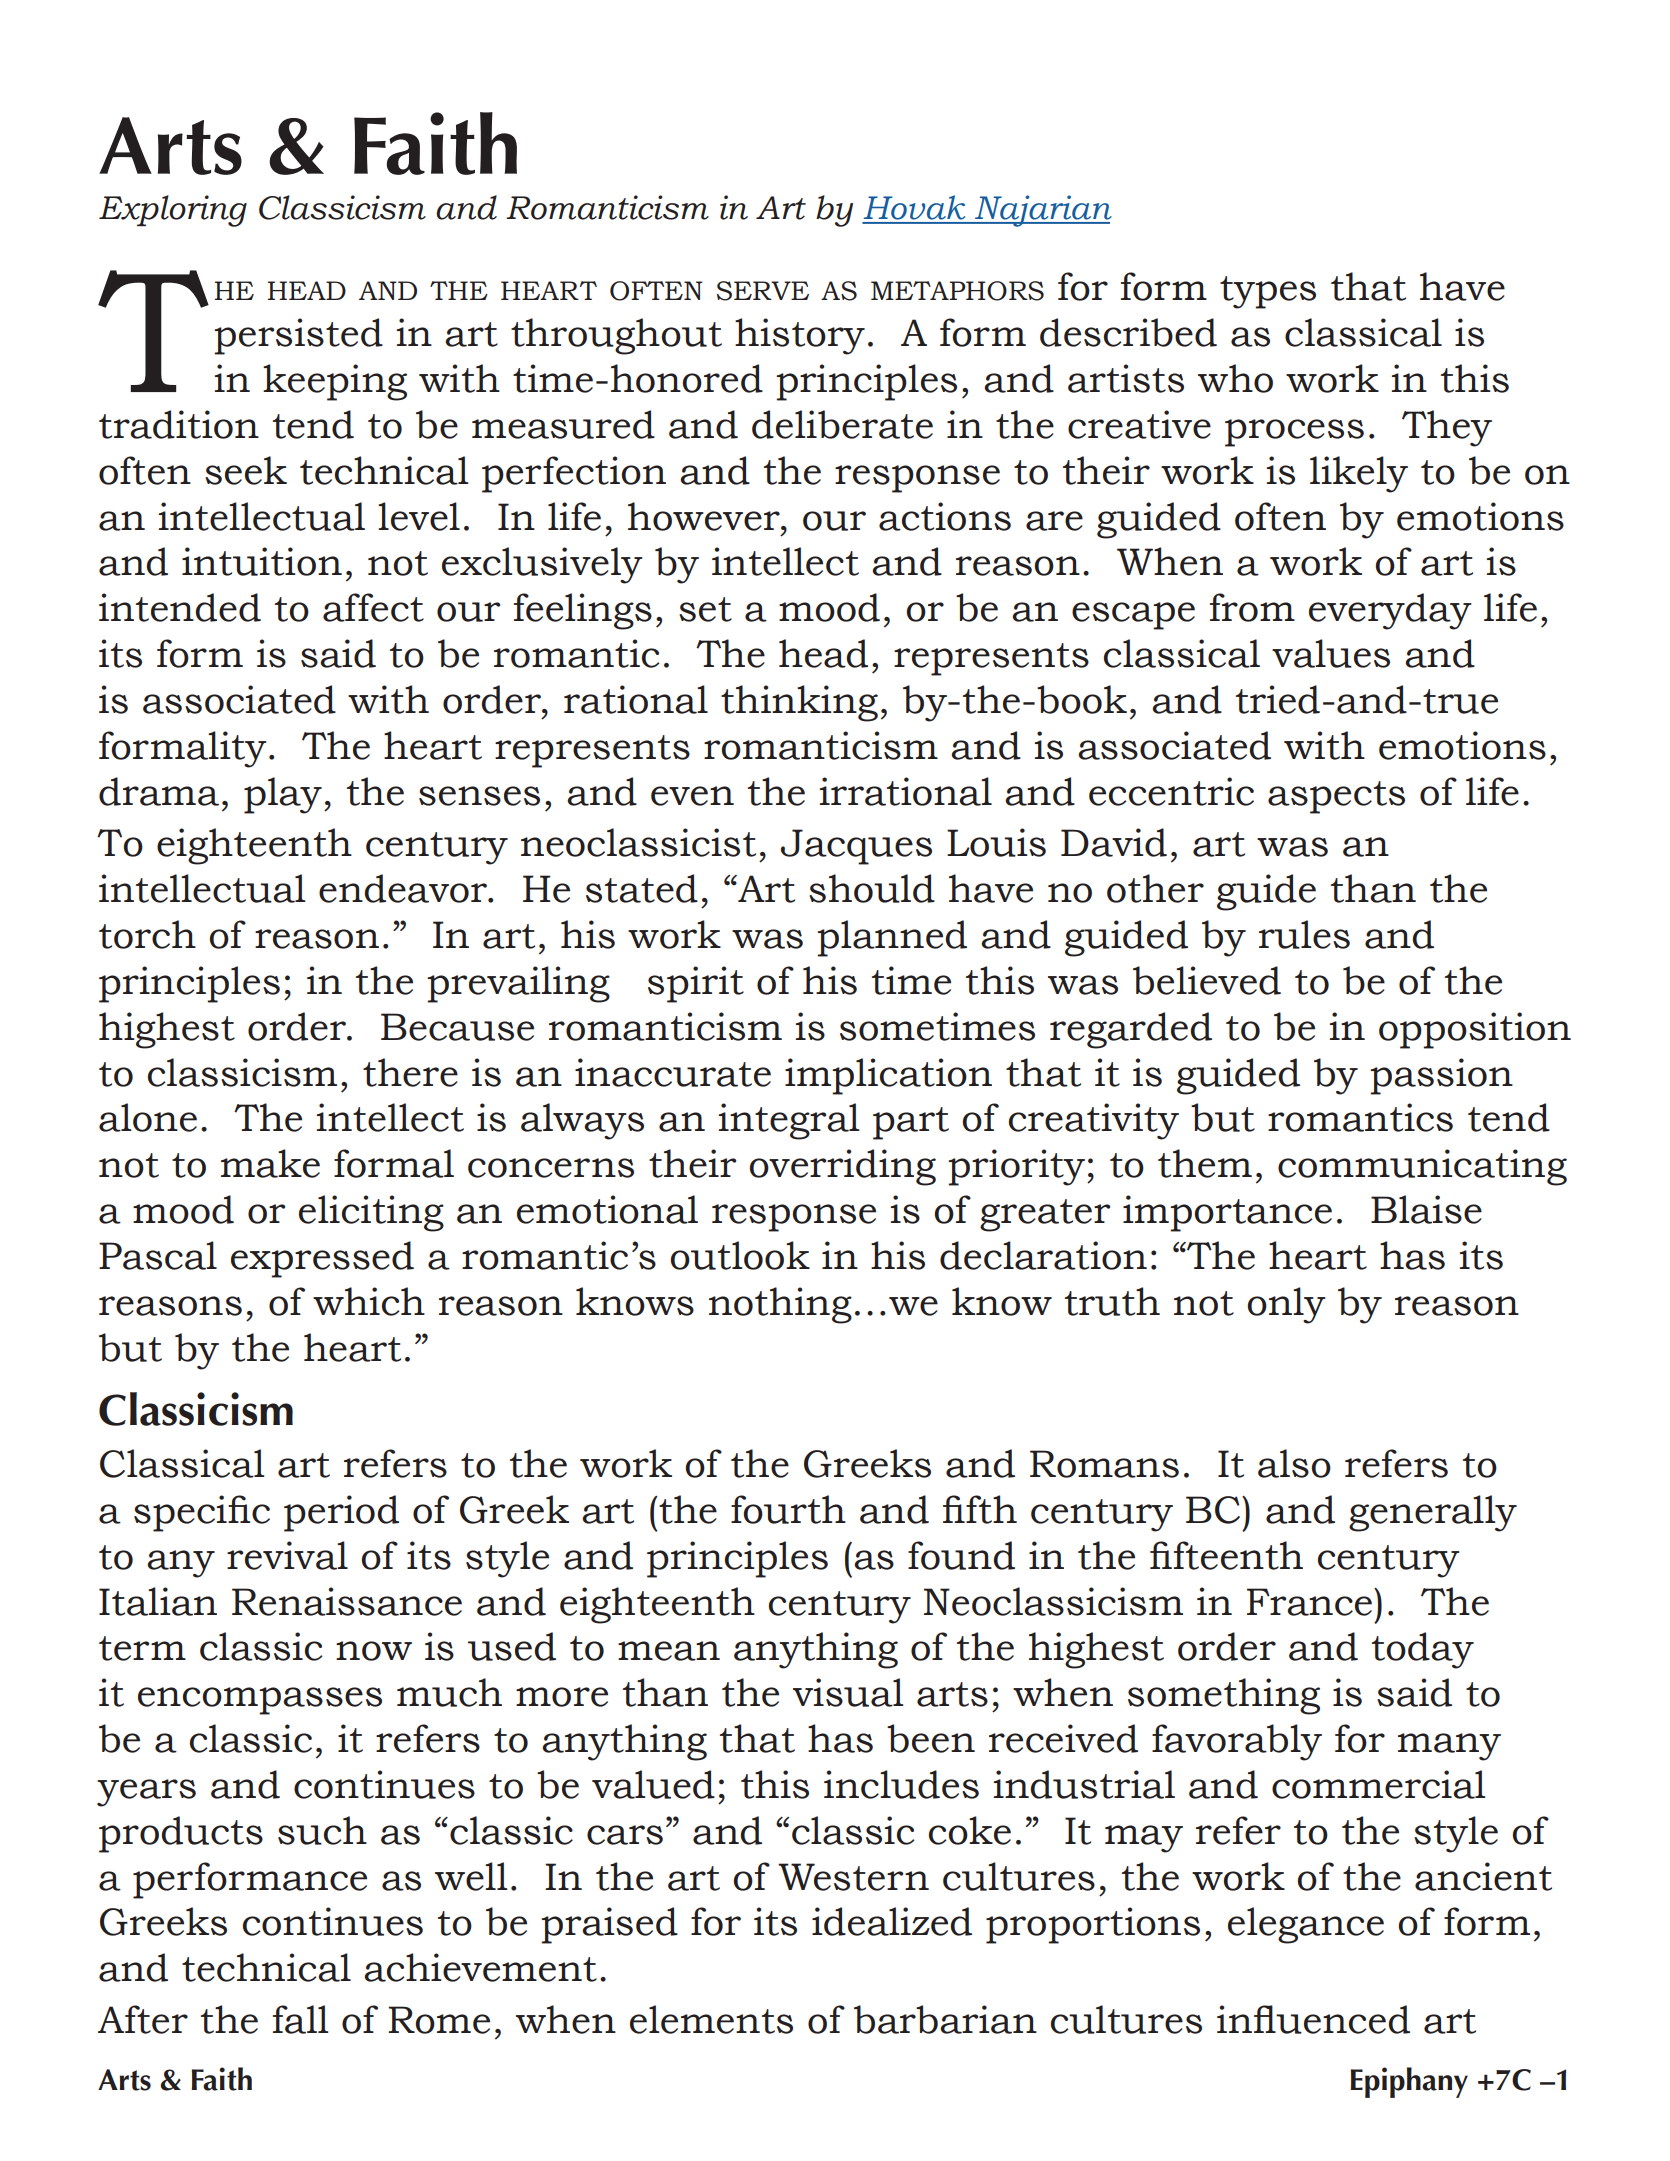 The height and width of the page is (2161, 1670). What do you see at coordinates (763, 291) in the page?
I see `serve` at bounding box center [763, 291].
